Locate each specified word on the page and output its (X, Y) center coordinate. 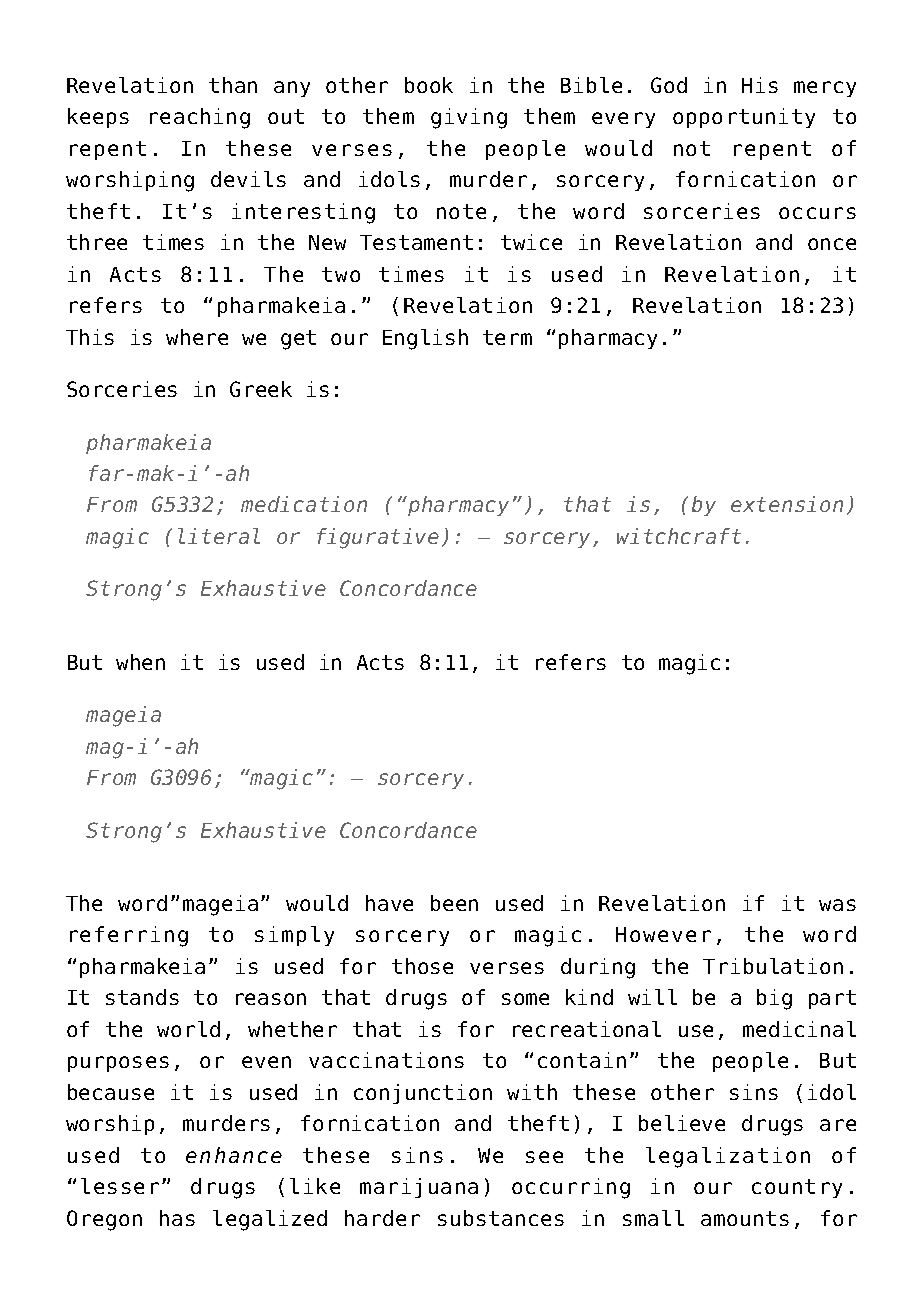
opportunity (744, 118)
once (832, 244)
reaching (200, 118)
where (197, 337)
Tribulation (773, 966)
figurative (378, 538)
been (454, 903)
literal (219, 536)
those (422, 966)
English (425, 339)
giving (469, 118)
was (837, 905)
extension (787, 504)
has (177, 1218)
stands (142, 997)
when (140, 662)
